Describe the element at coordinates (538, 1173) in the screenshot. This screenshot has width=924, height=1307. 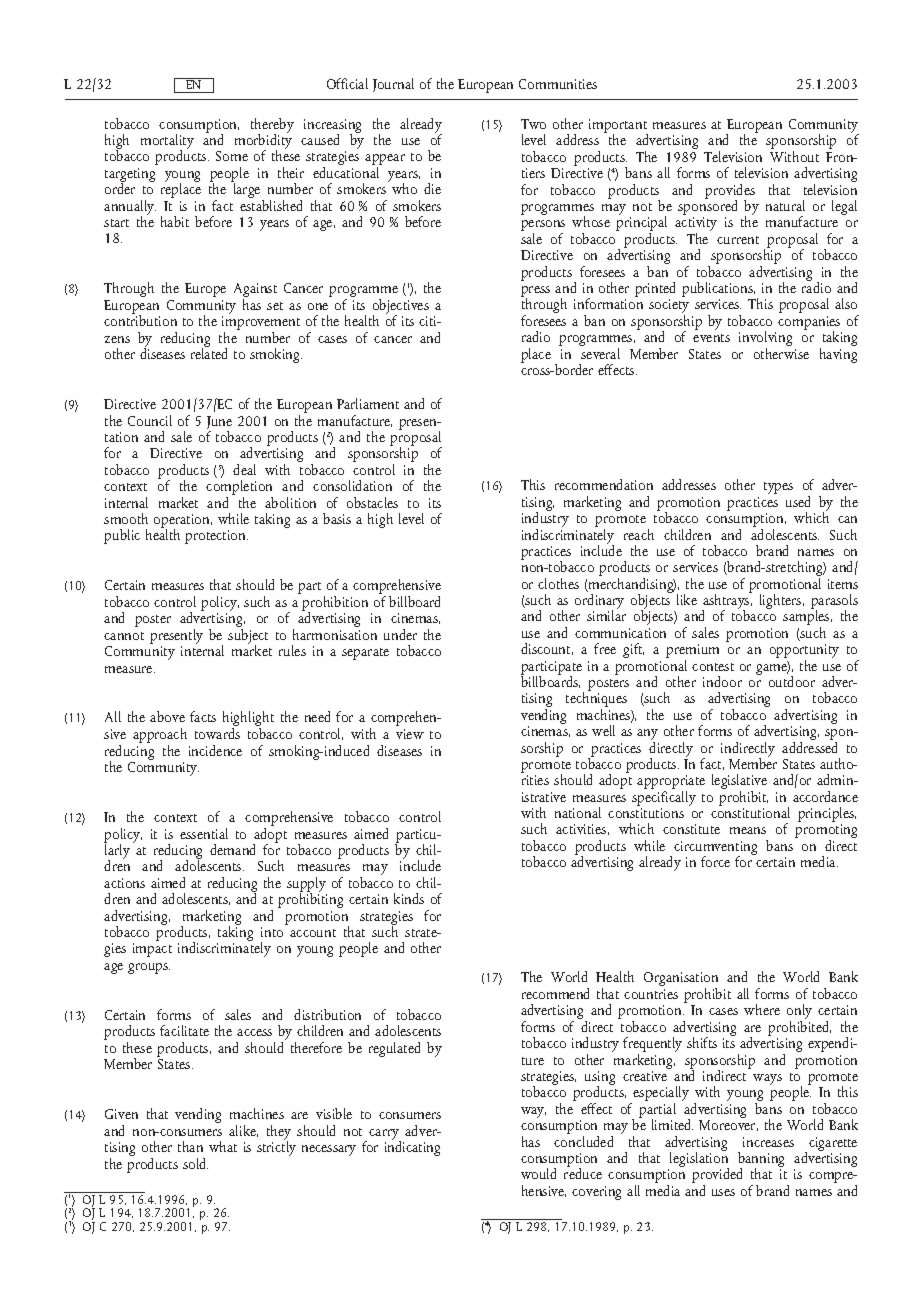
I see `would` at that location.
